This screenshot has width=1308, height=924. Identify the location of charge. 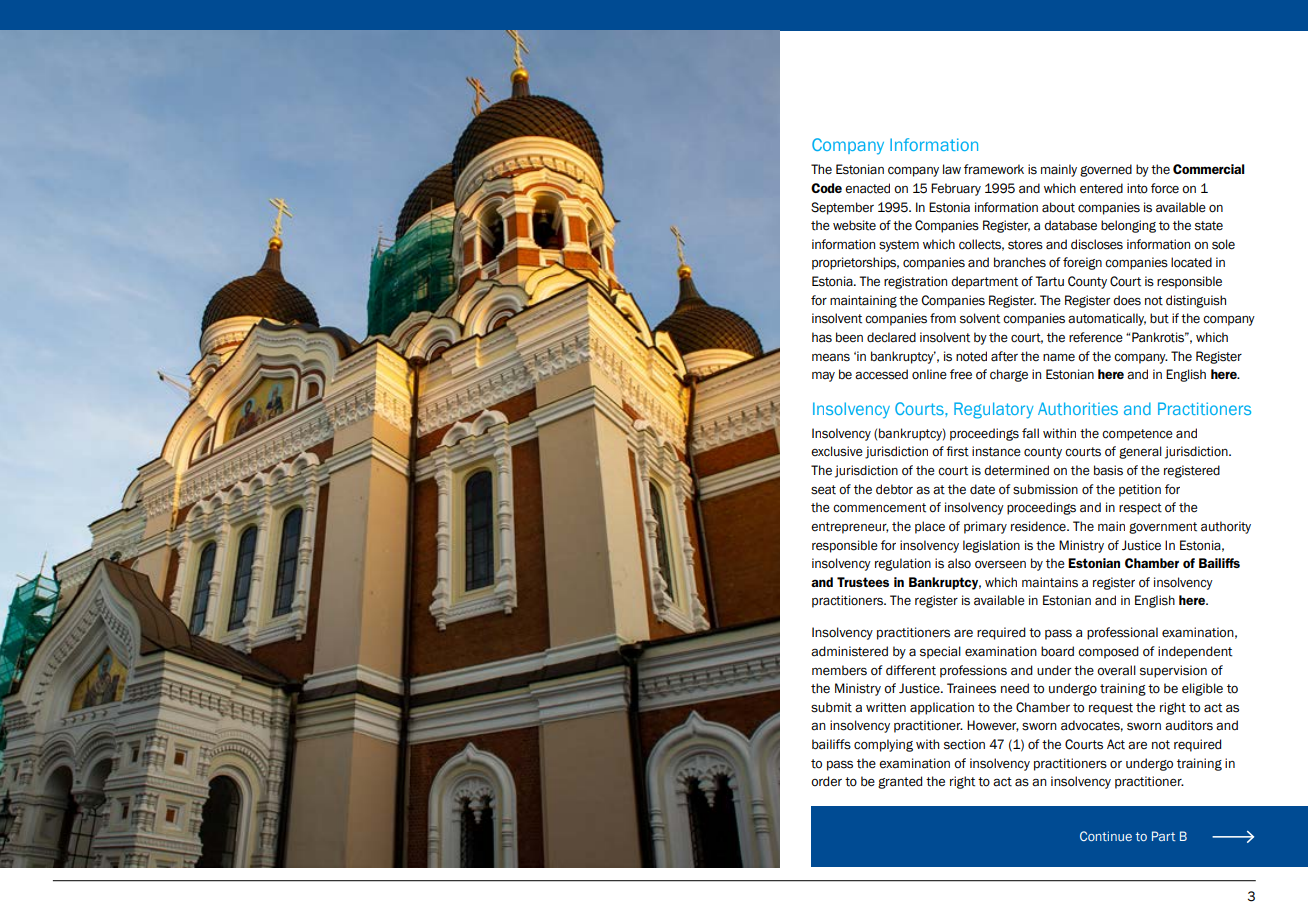
(1009, 375).
